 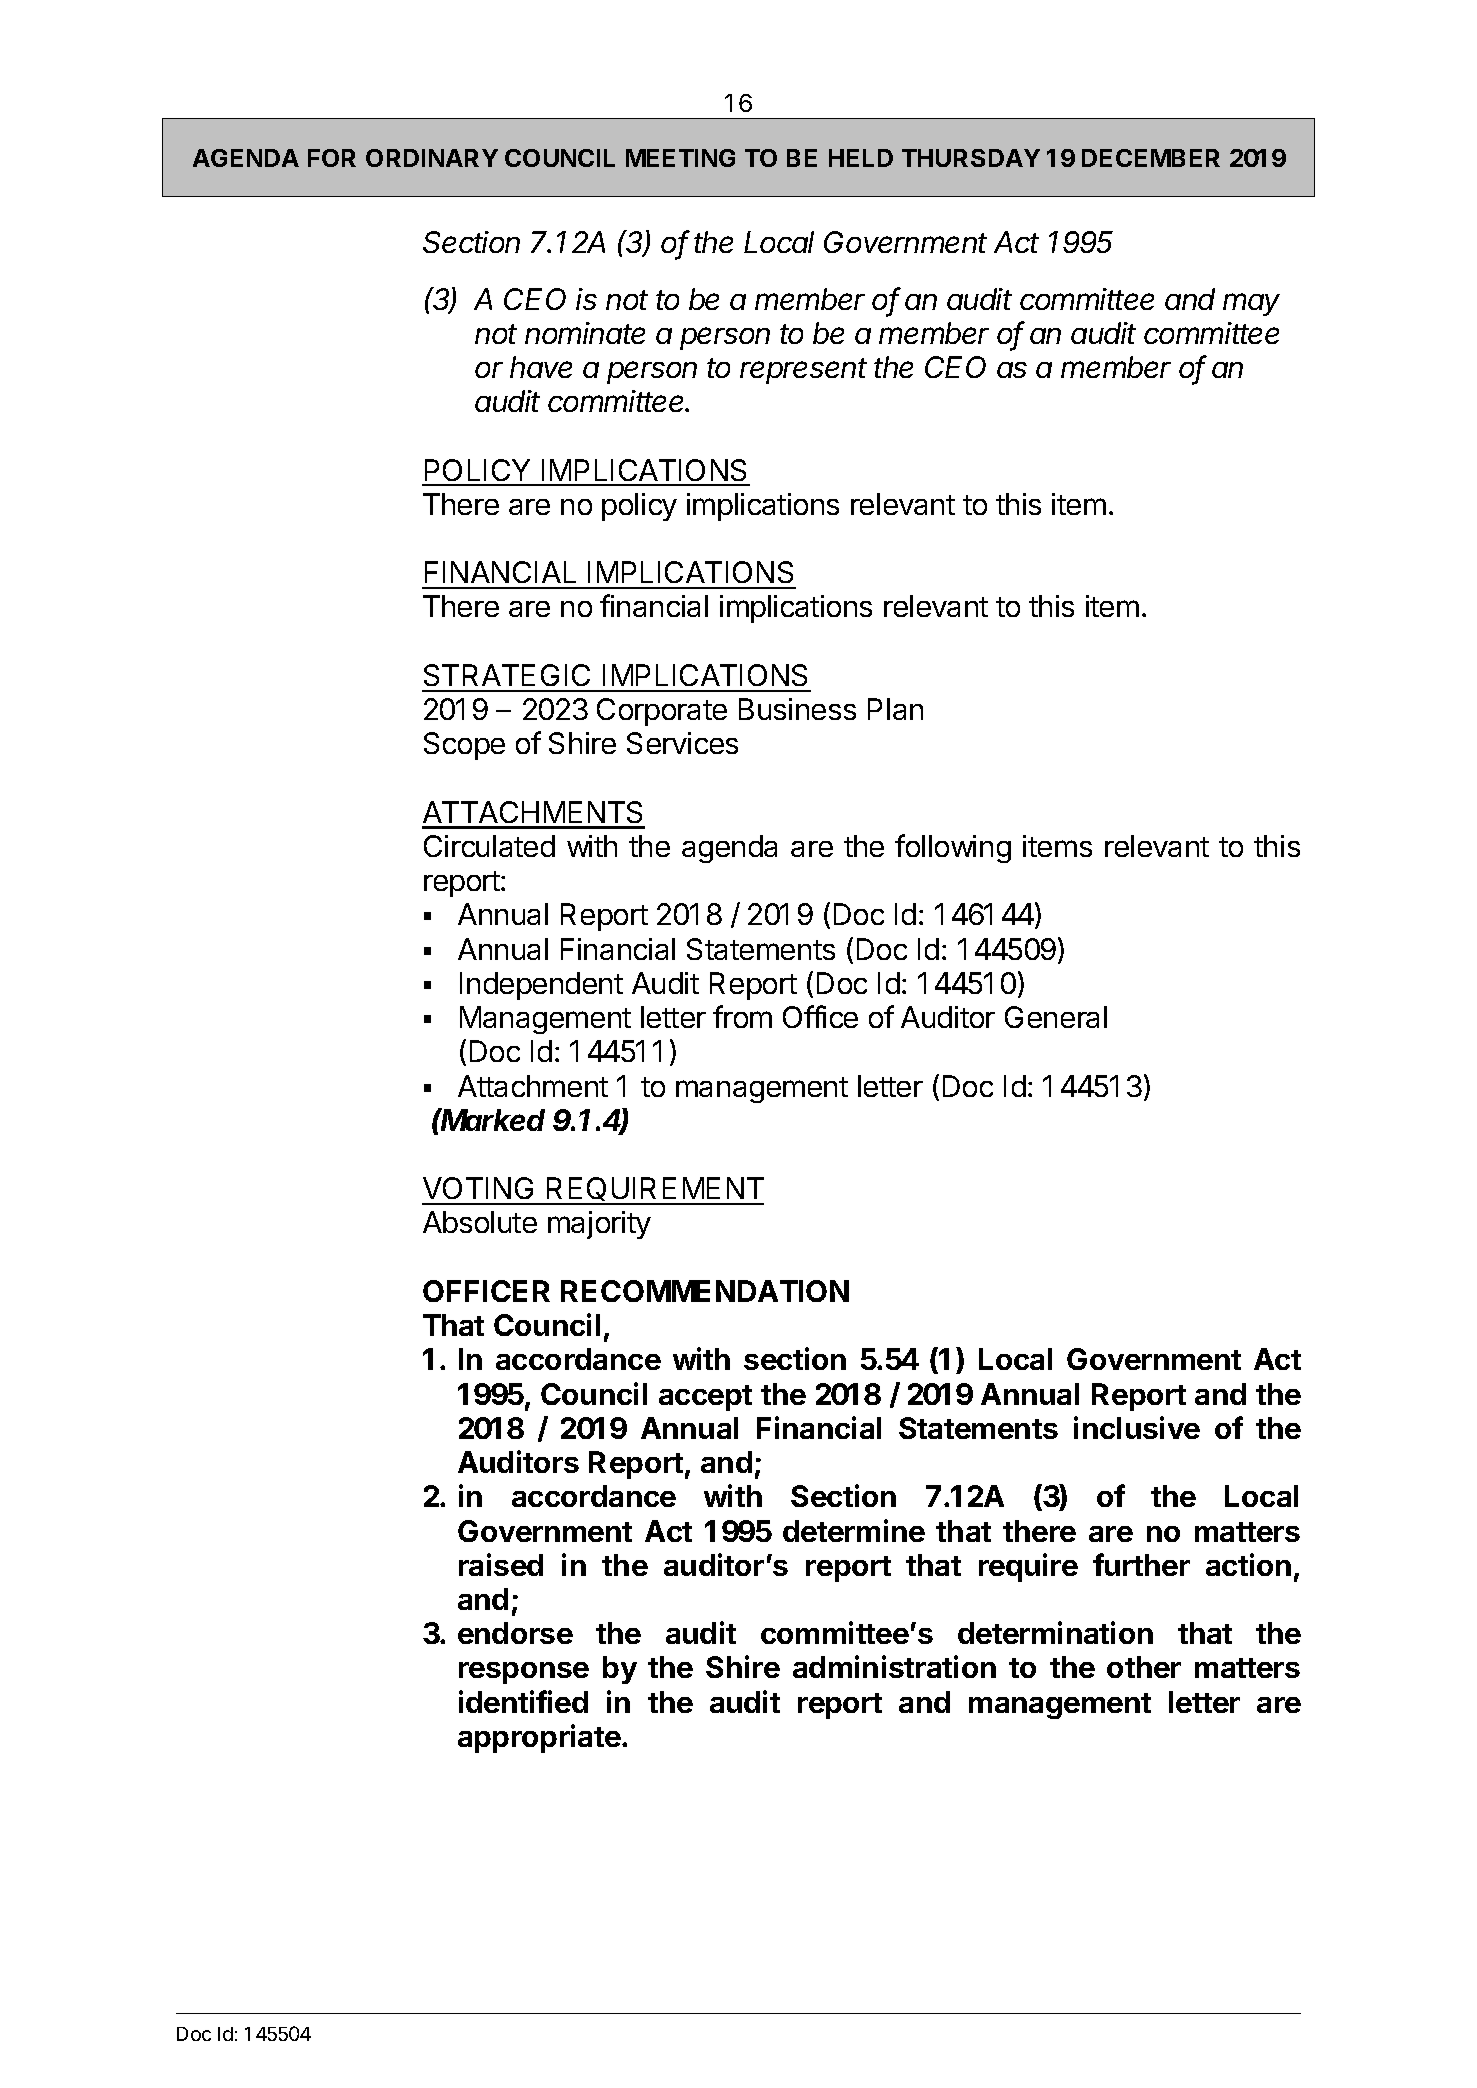 I want to click on ORDINARY, so click(x=432, y=158).
